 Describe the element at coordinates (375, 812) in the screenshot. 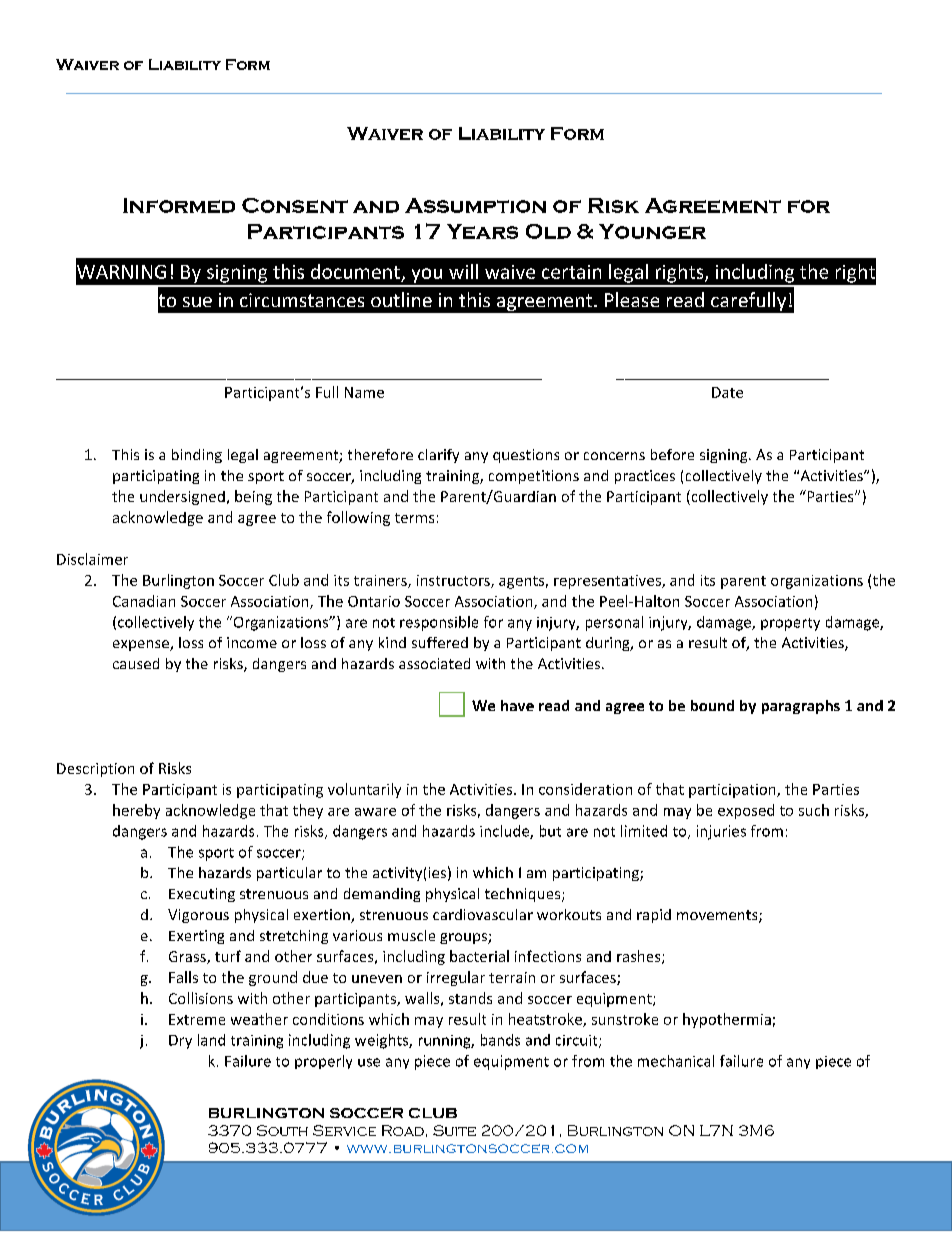

I see `aware` at that location.
